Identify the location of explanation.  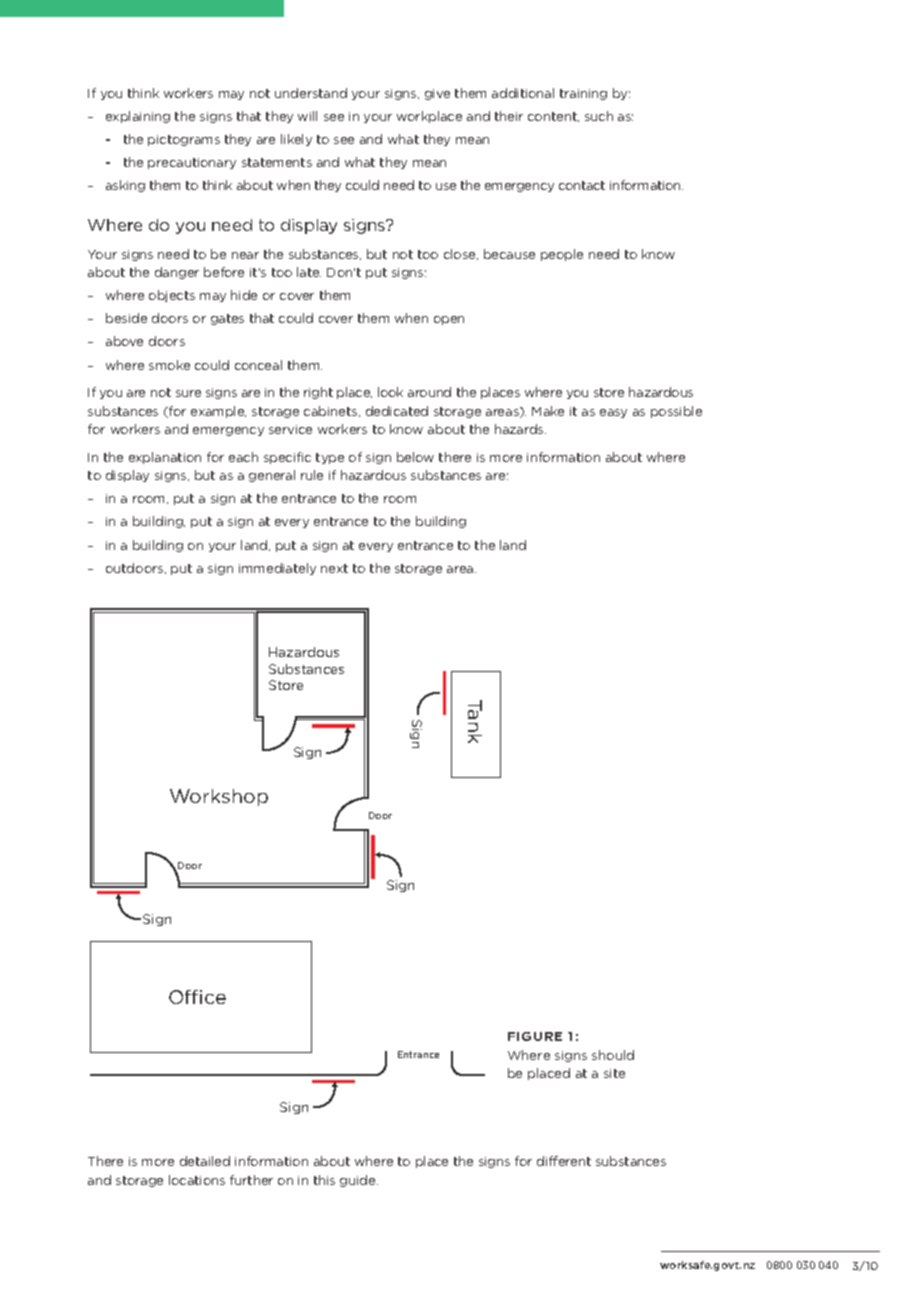
(165, 458).
